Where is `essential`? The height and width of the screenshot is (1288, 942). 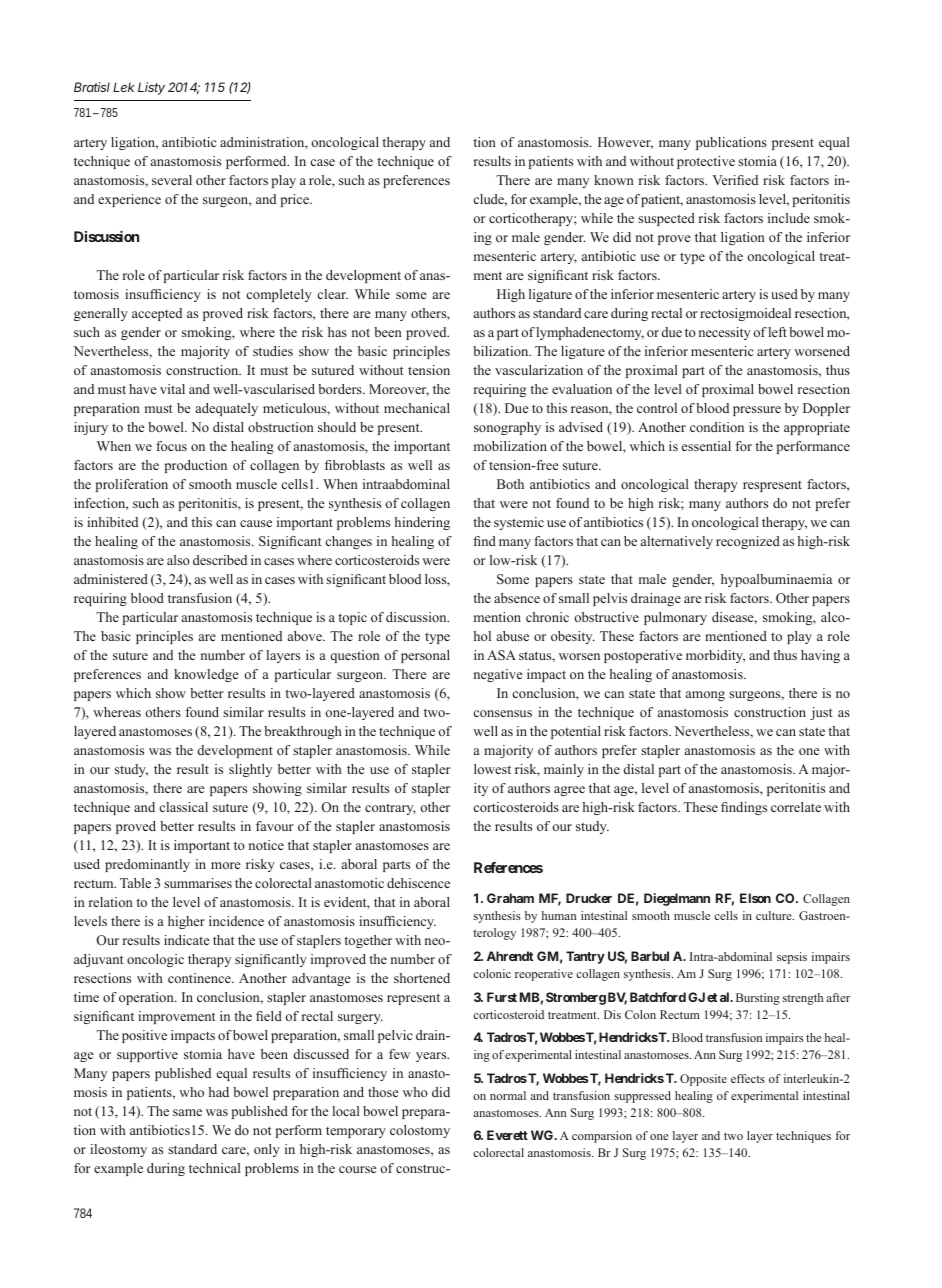 essential is located at coordinates (706, 446).
